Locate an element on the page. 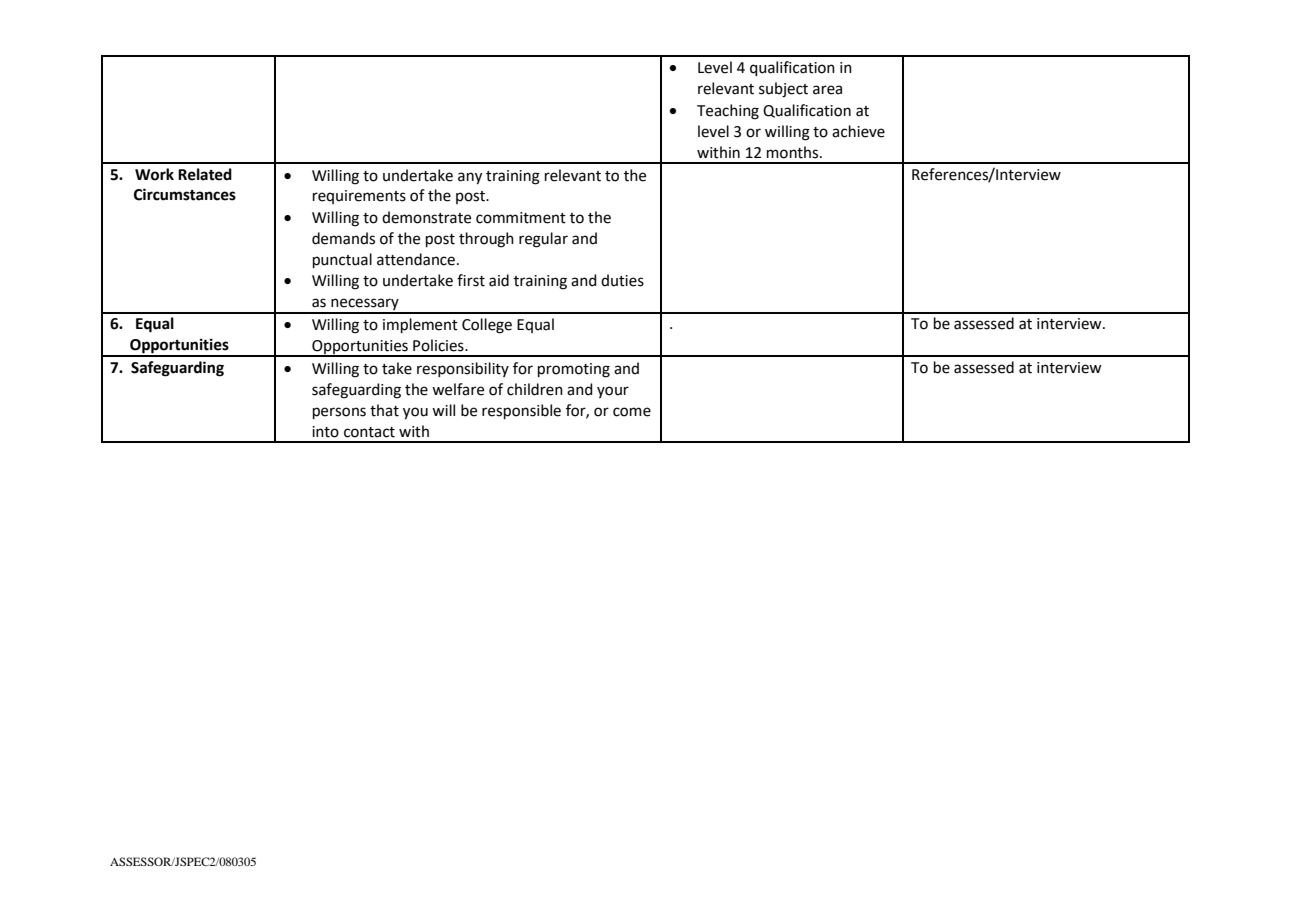  months is located at coordinates (794, 152).
